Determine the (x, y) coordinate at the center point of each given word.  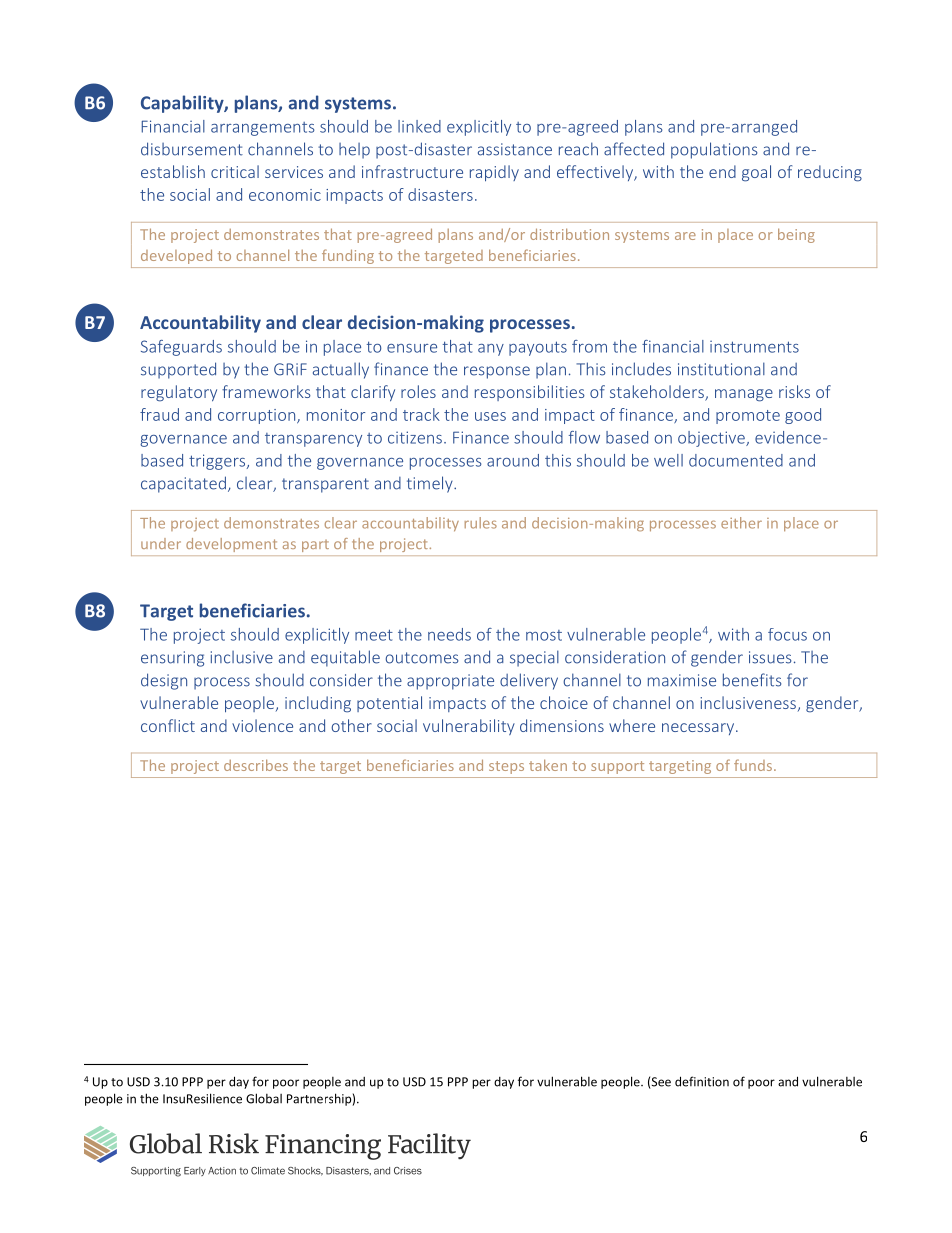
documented (736, 460)
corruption (258, 416)
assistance (515, 149)
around (513, 460)
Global (264, 1098)
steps (506, 767)
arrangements (263, 129)
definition (702, 1081)
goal (756, 173)
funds (753, 765)
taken (548, 765)
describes (256, 765)
